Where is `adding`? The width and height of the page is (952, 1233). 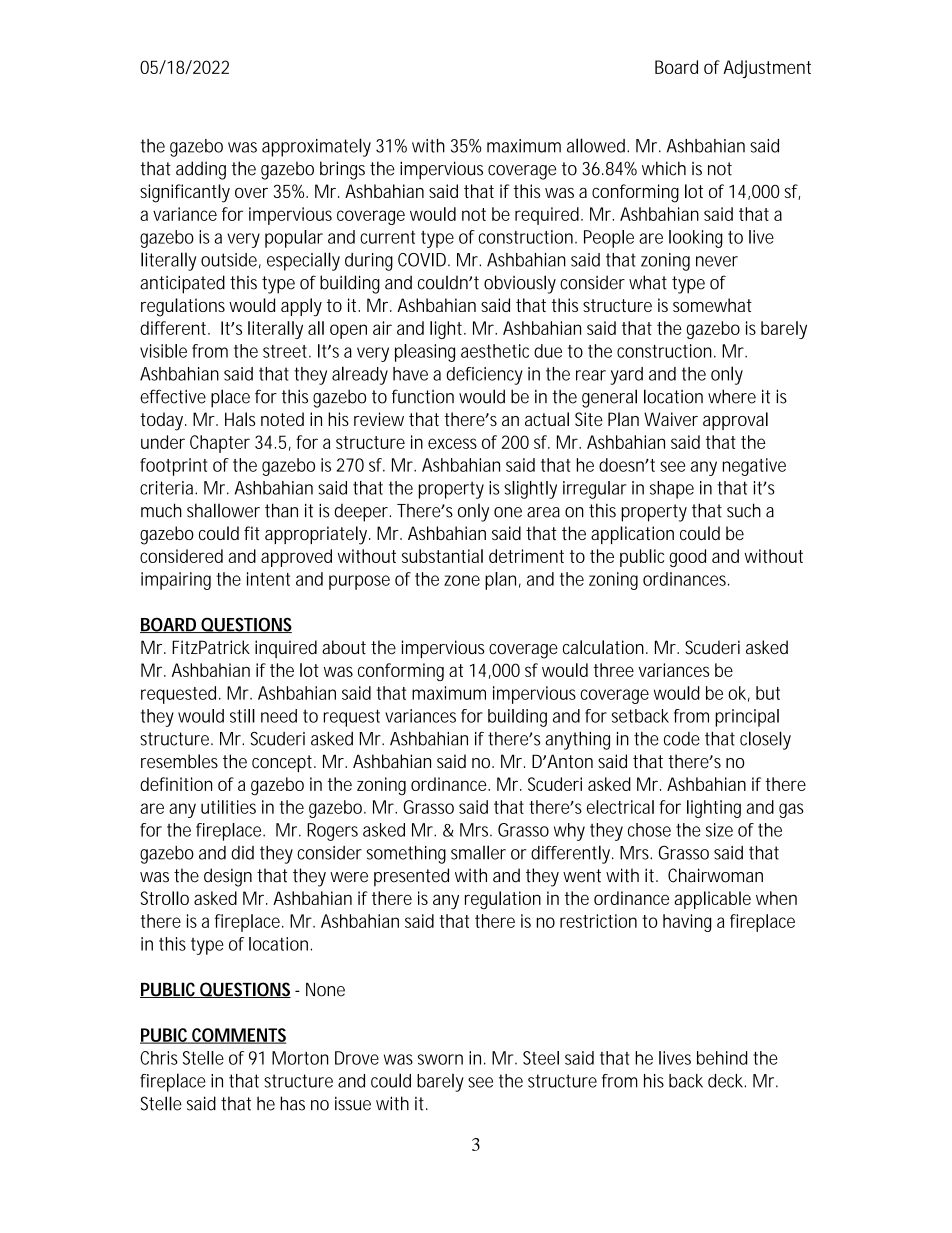
adding is located at coordinates (201, 170).
